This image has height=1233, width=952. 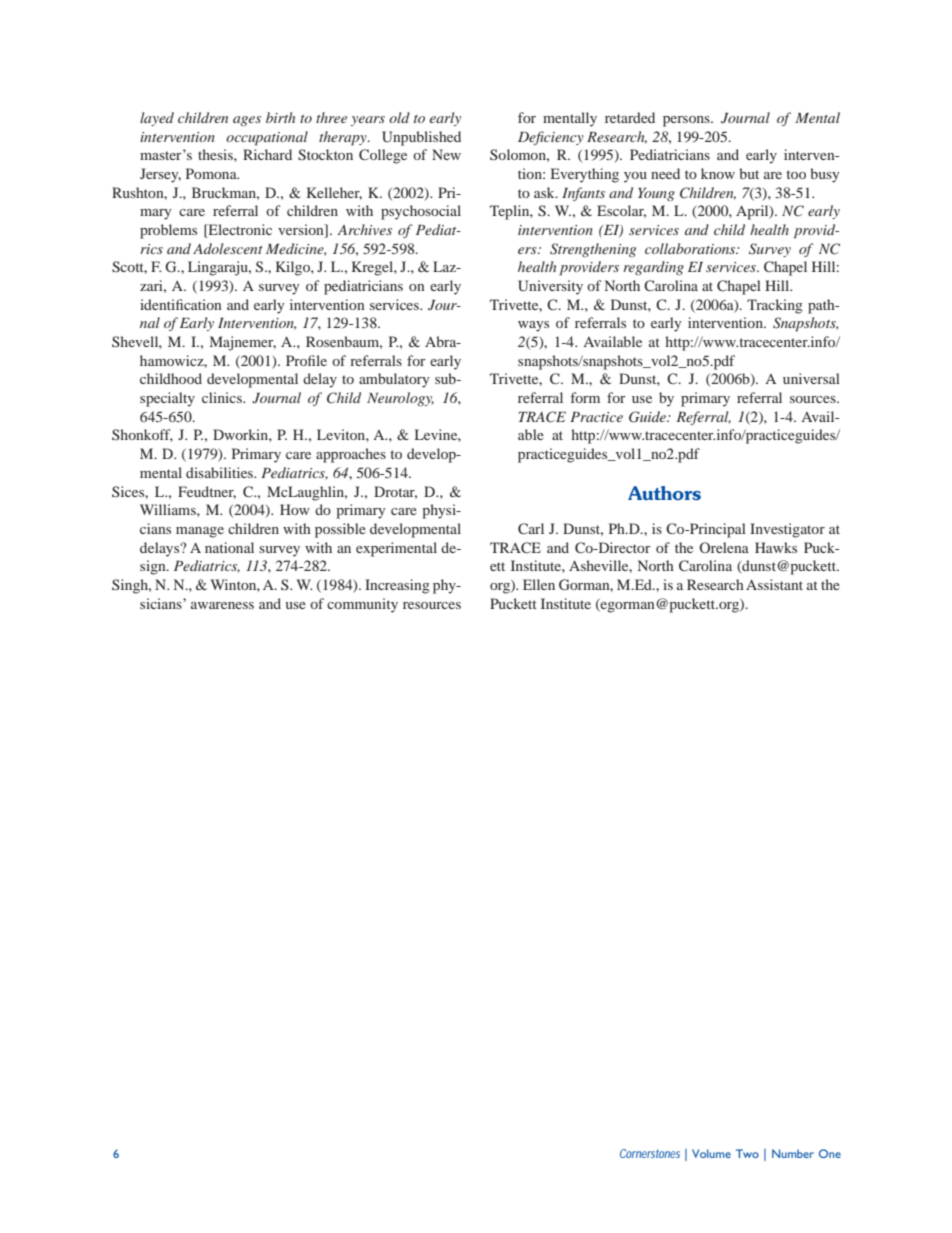 What do you see at coordinates (774, 584) in the image?
I see `Assistant` at bounding box center [774, 584].
